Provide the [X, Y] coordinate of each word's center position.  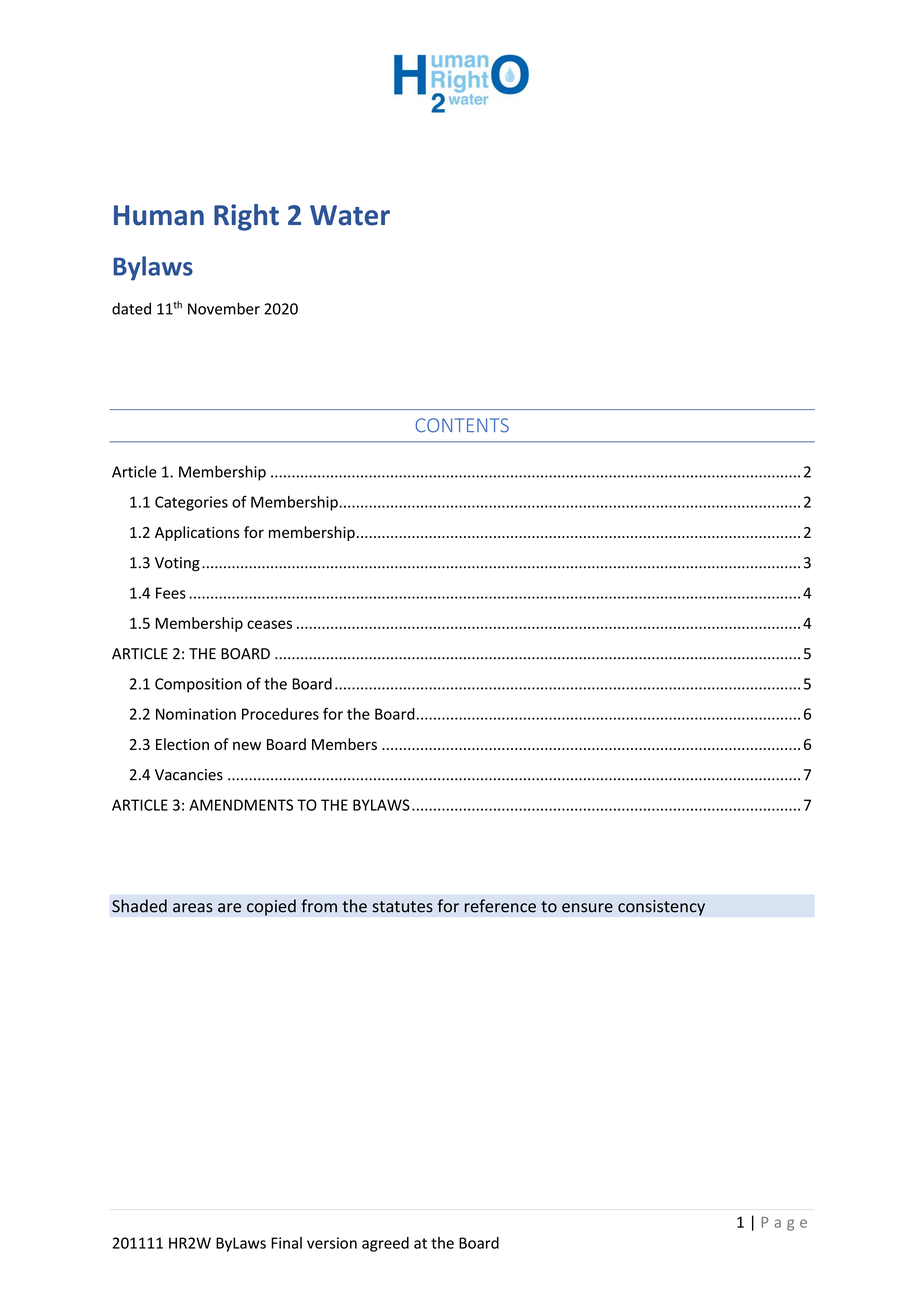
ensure [587, 908]
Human [159, 215]
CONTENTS [462, 425]
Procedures [280, 714]
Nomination [196, 714]
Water [350, 215]
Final [286, 1243]
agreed [385, 1244]
